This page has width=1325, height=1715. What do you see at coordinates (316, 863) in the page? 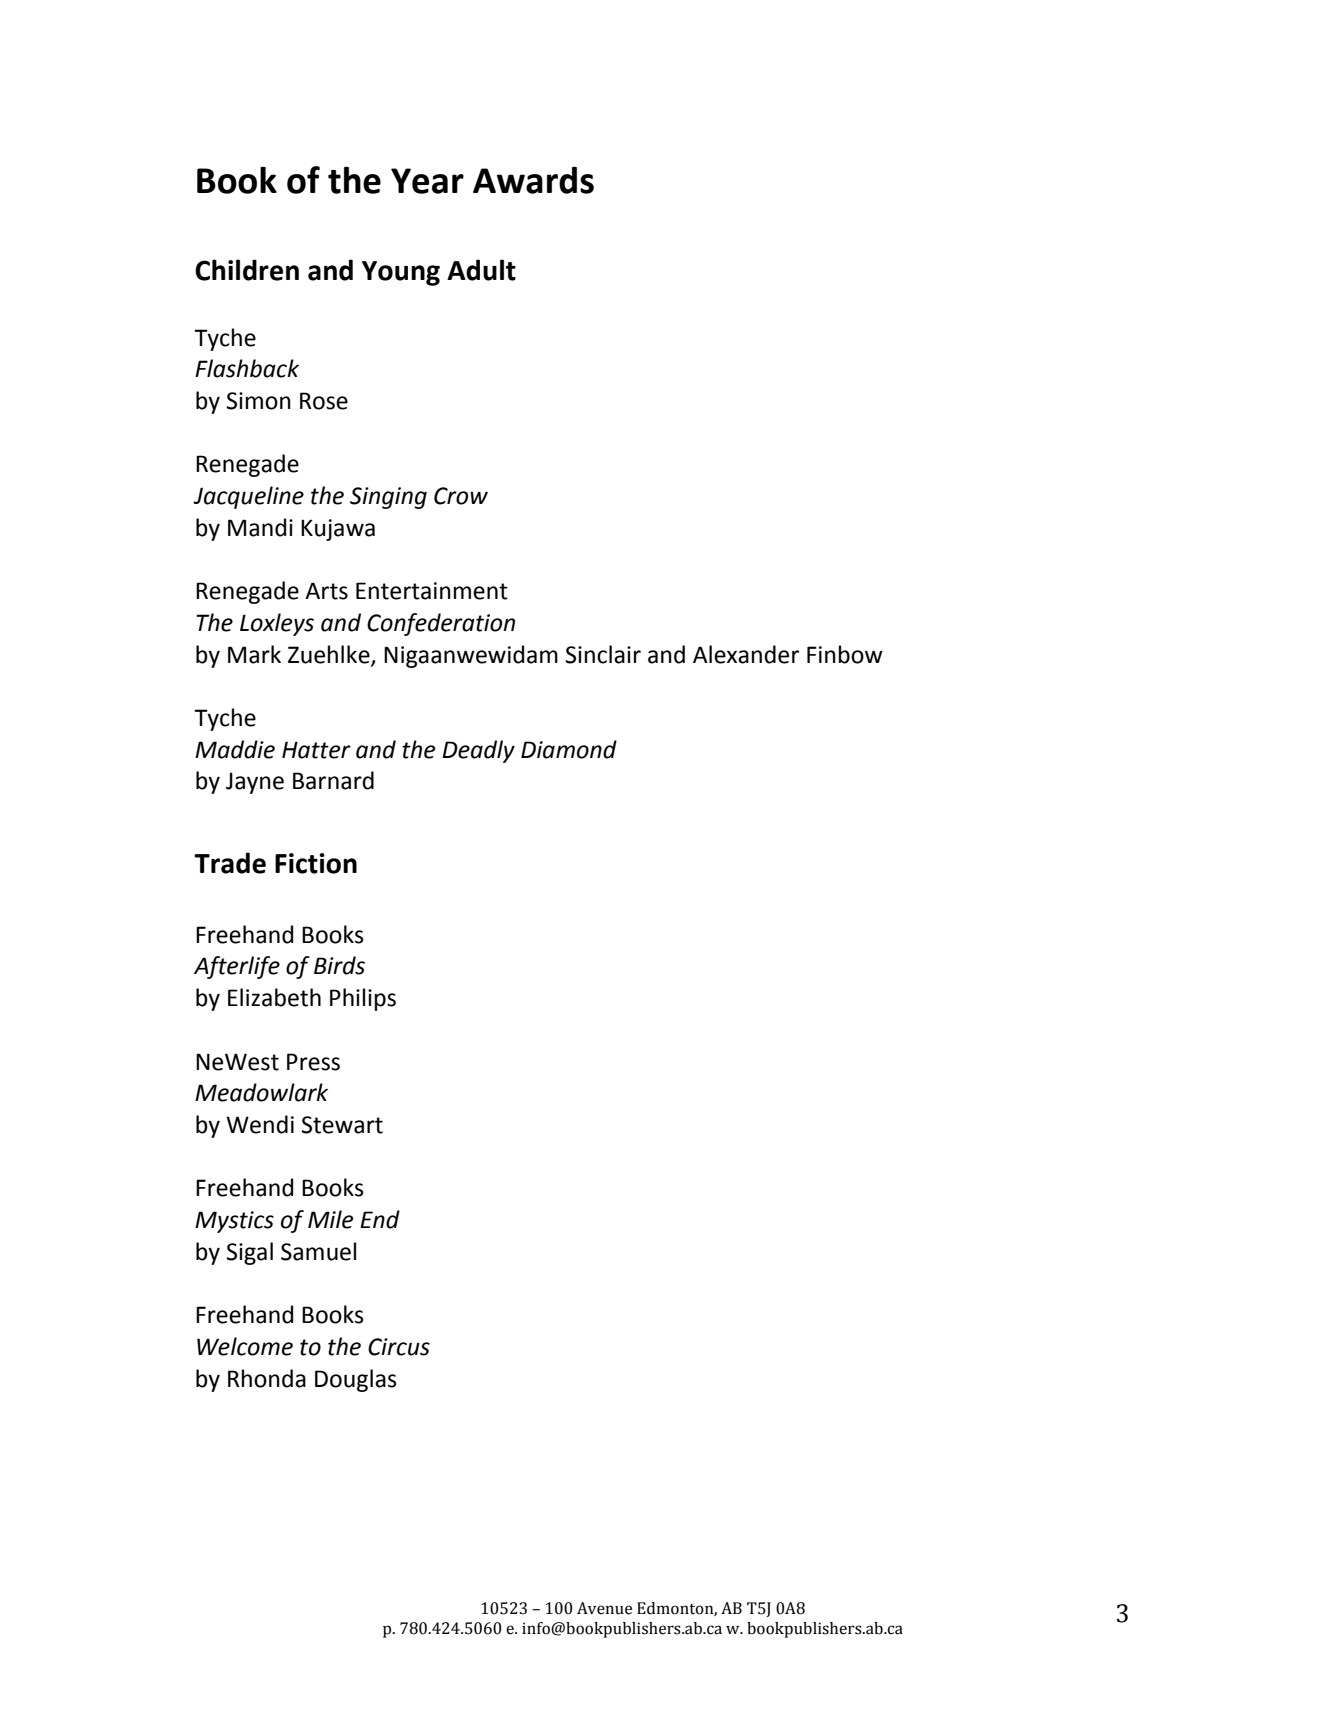
I see `Fiction` at bounding box center [316, 863].
